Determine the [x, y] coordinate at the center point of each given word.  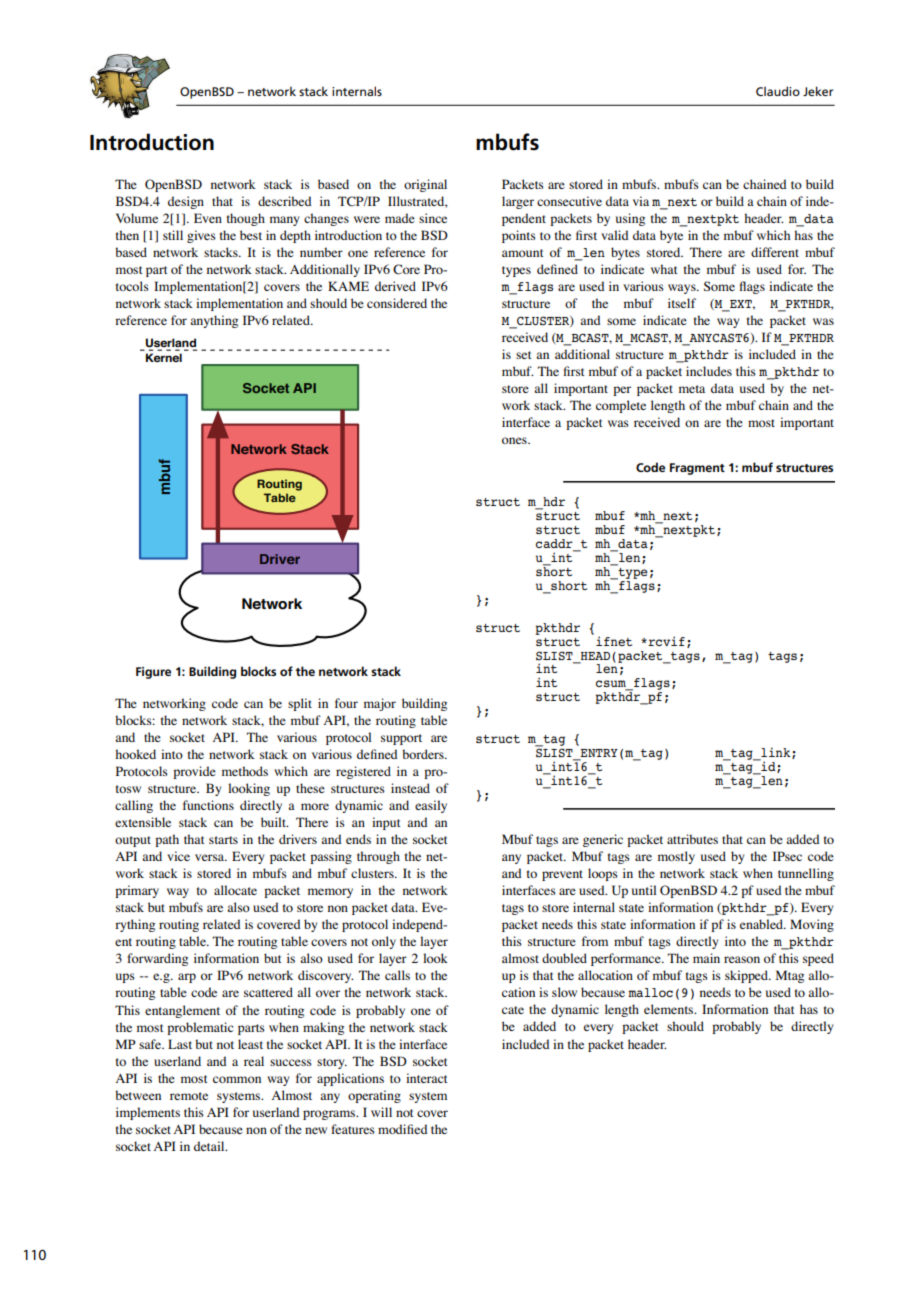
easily [431, 806]
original [425, 185]
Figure [153, 673]
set [524, 355]
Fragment [697, 469]
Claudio [778, 91]
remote [189, 1096]
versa [211, 857]
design [186, 202]
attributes [692, 839]
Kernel [164, 357]
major [380, 704]
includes [709, 371]
